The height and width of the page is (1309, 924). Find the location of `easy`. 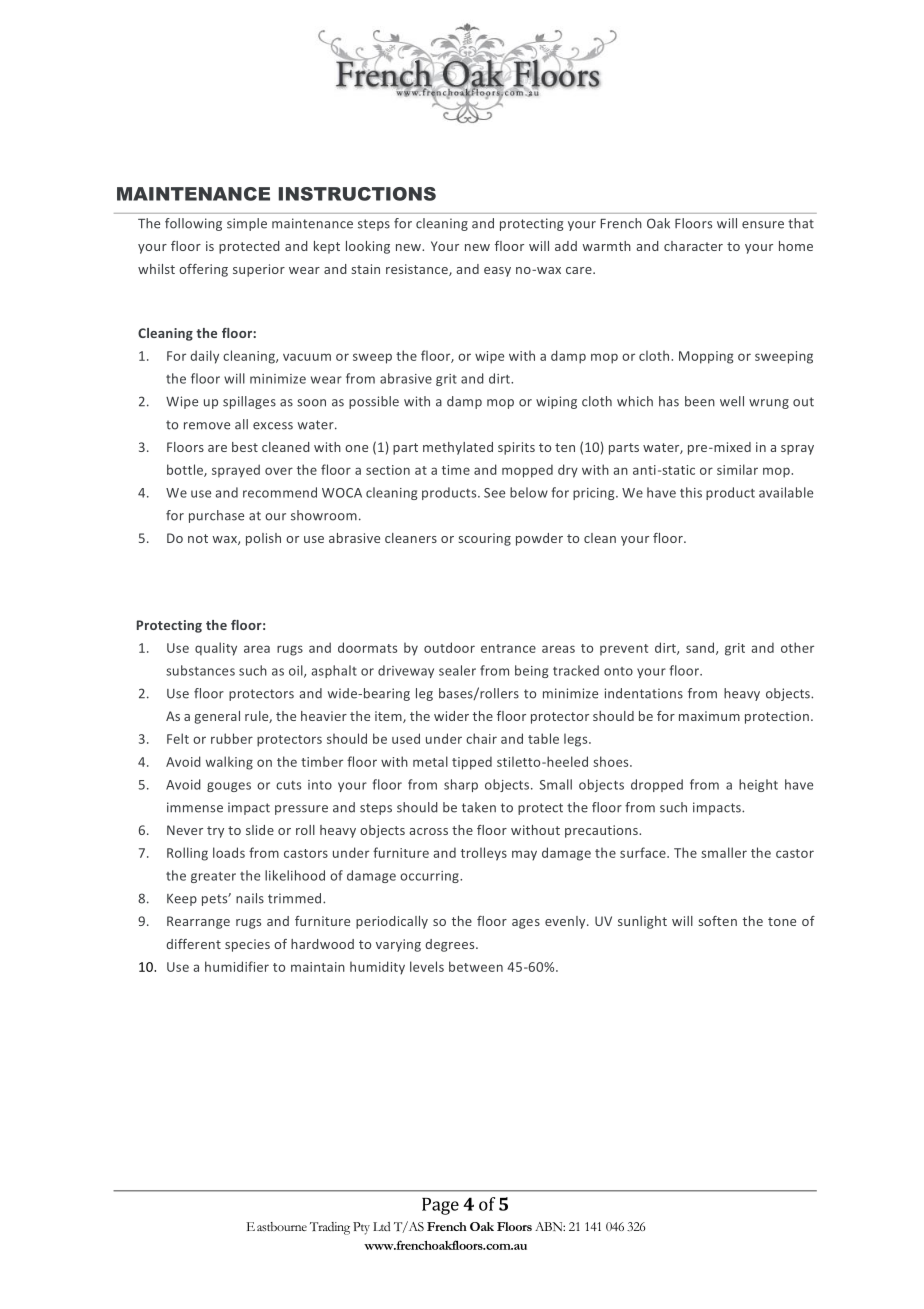

easy is located at coordinates (497, 272).
